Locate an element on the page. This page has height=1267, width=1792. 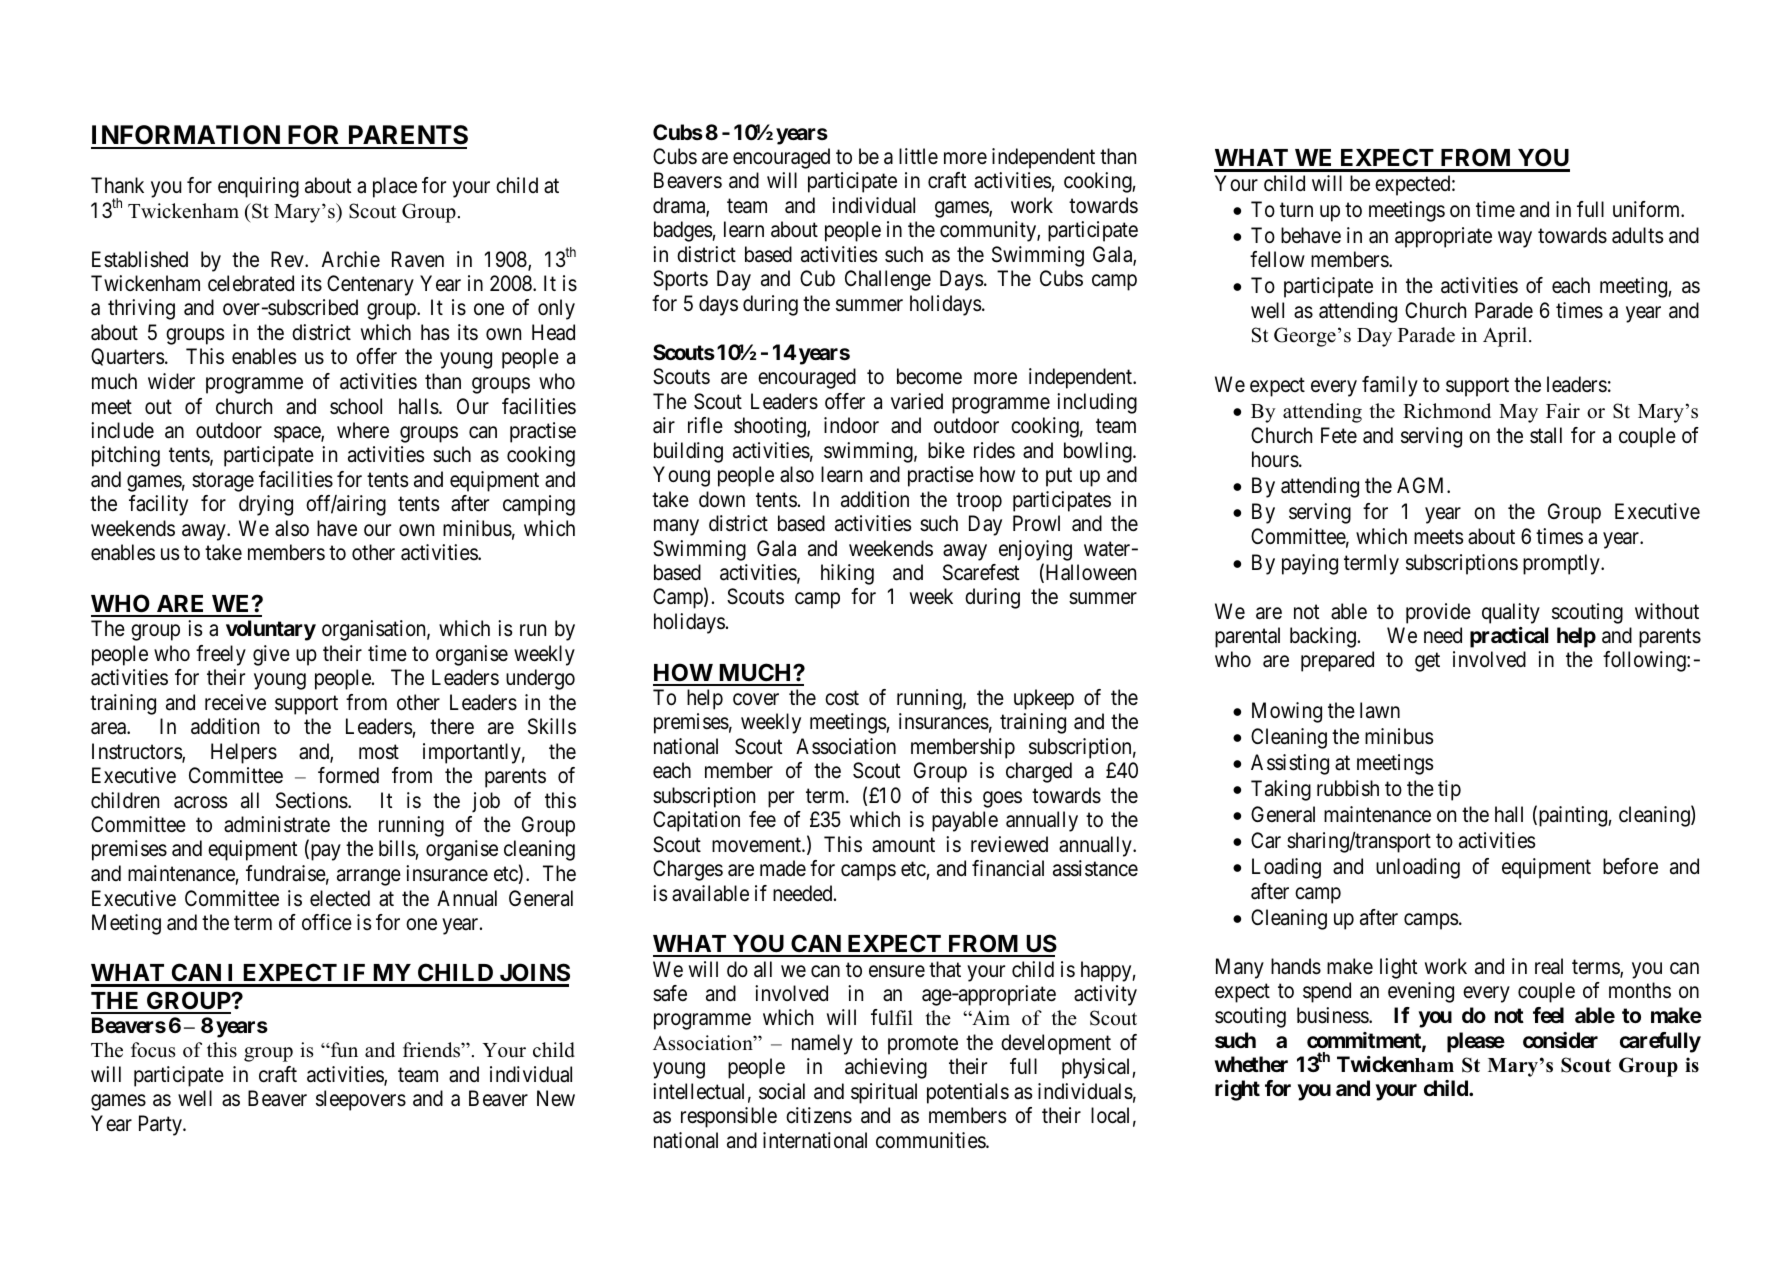
give is located at coordinates (271, 655).
